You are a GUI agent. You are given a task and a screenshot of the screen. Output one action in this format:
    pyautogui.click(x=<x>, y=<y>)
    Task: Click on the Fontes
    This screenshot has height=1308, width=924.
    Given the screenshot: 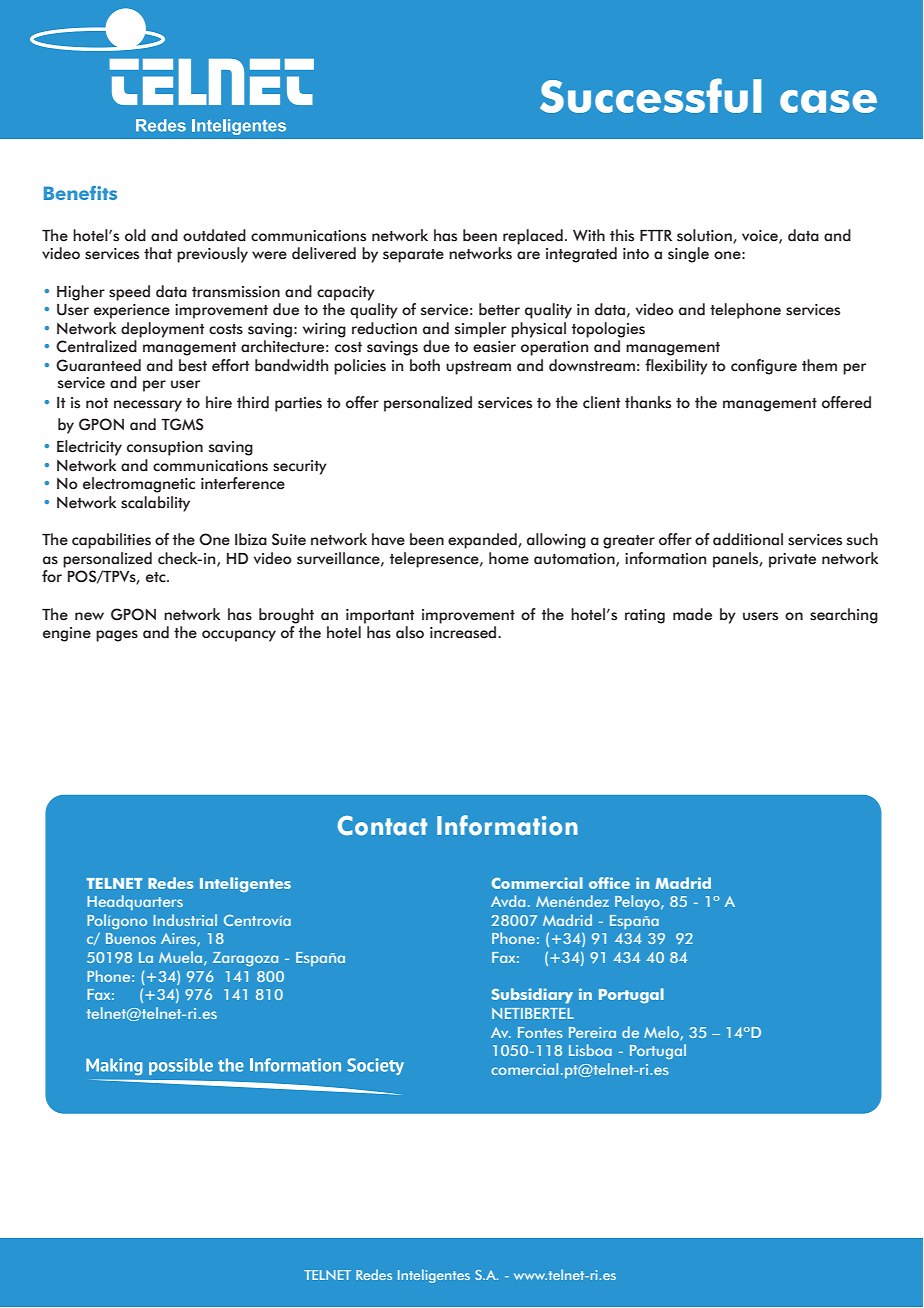 What is the action you would take?
    pyautogui.click(x=540, y=1032)
